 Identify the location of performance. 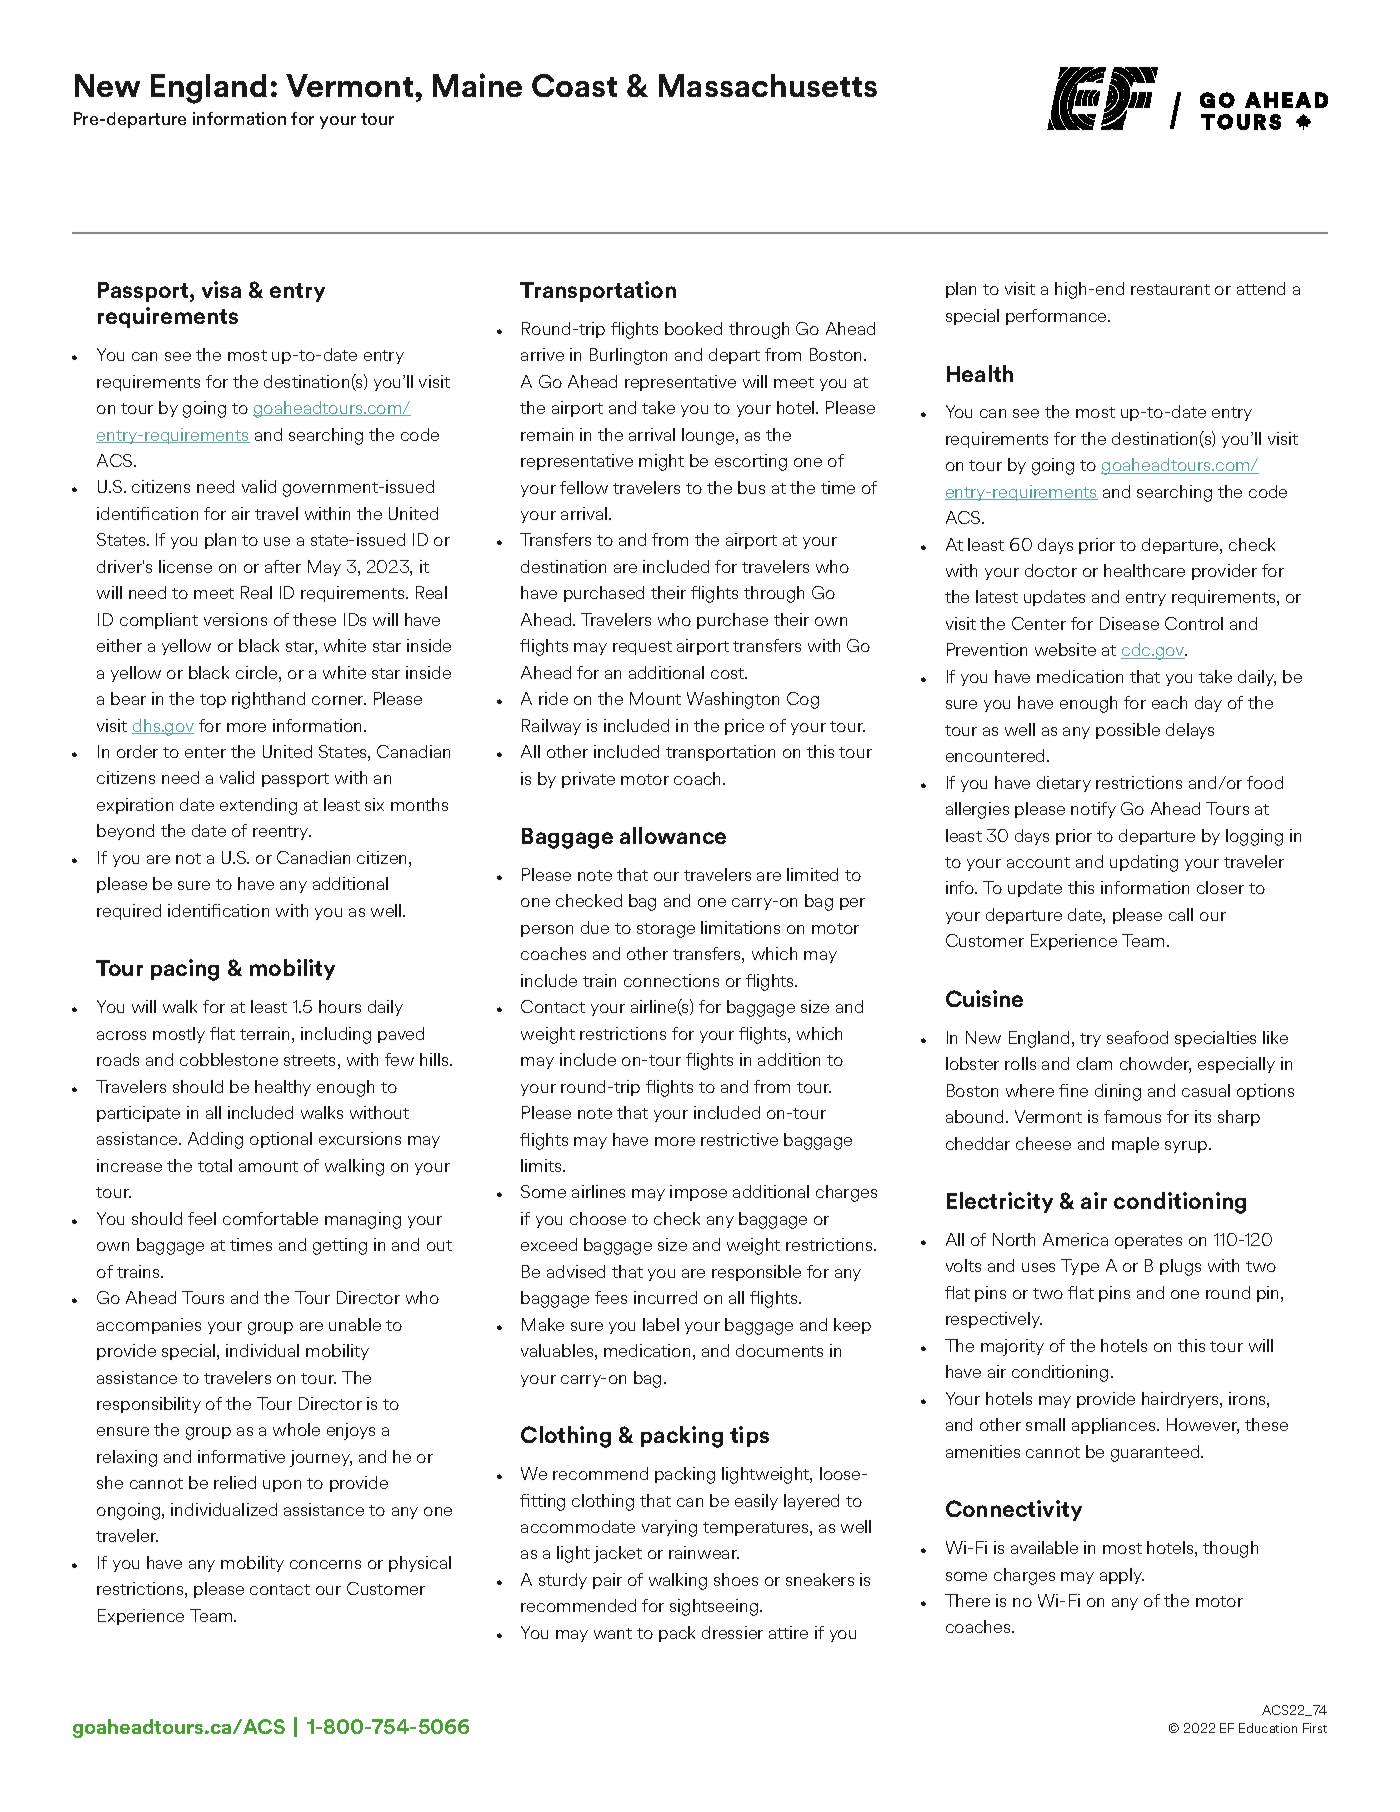
(1057, 317).
